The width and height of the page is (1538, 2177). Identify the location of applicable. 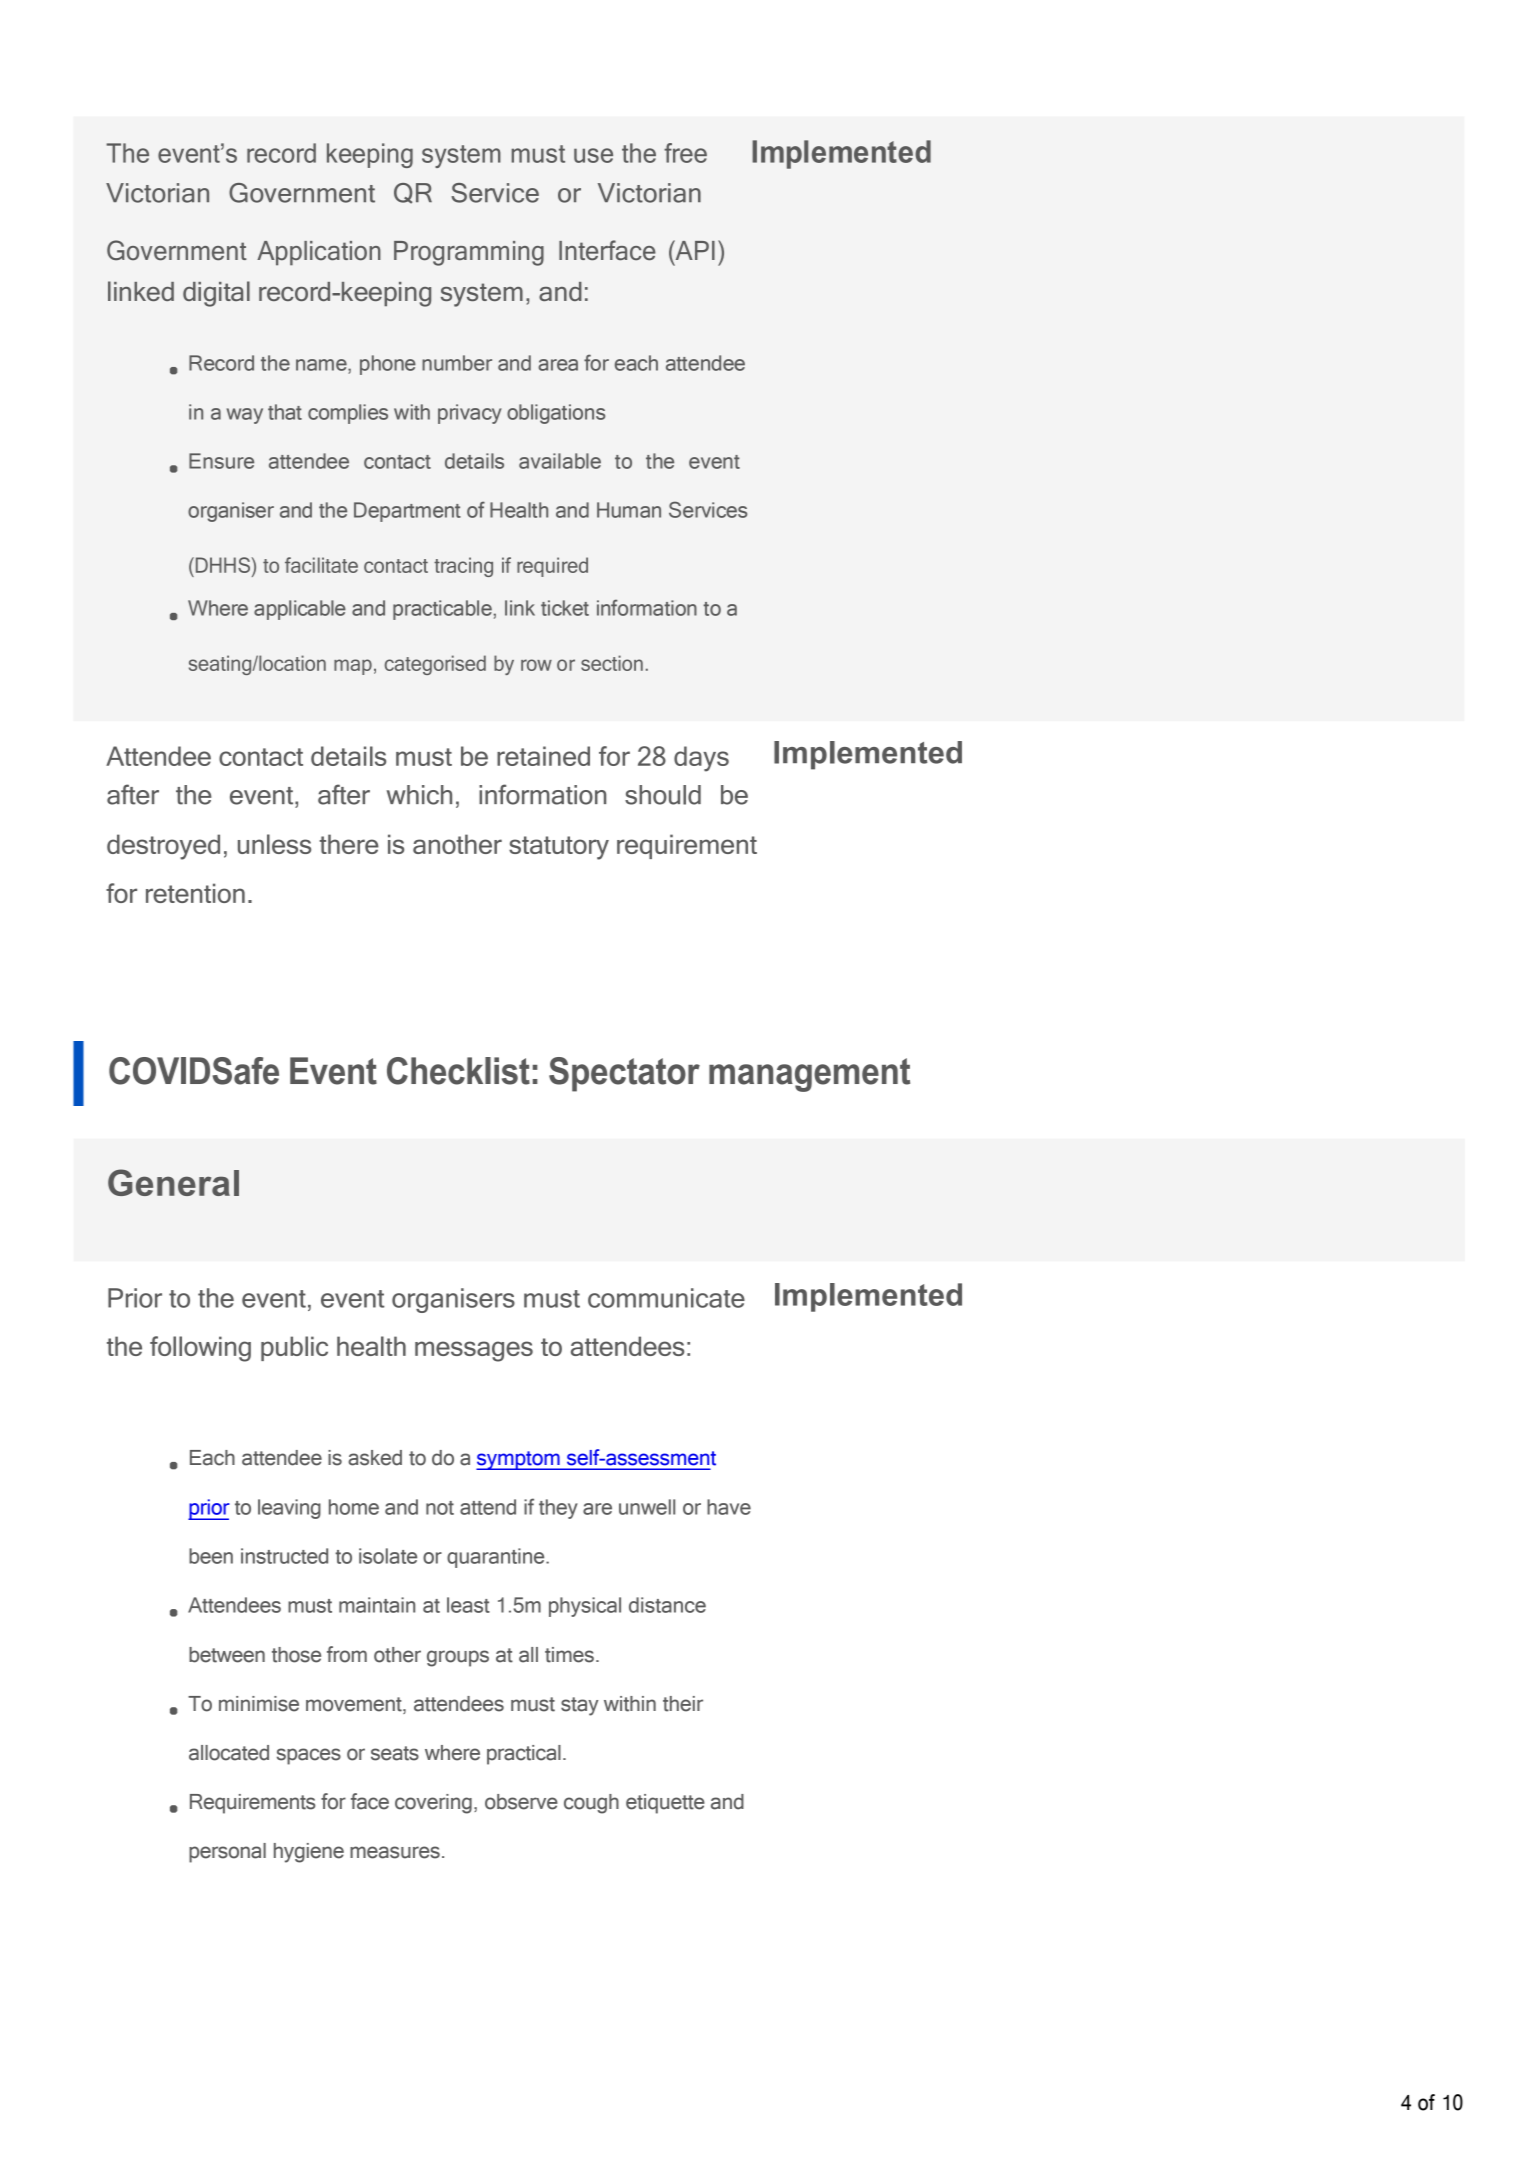
(300, 610).
